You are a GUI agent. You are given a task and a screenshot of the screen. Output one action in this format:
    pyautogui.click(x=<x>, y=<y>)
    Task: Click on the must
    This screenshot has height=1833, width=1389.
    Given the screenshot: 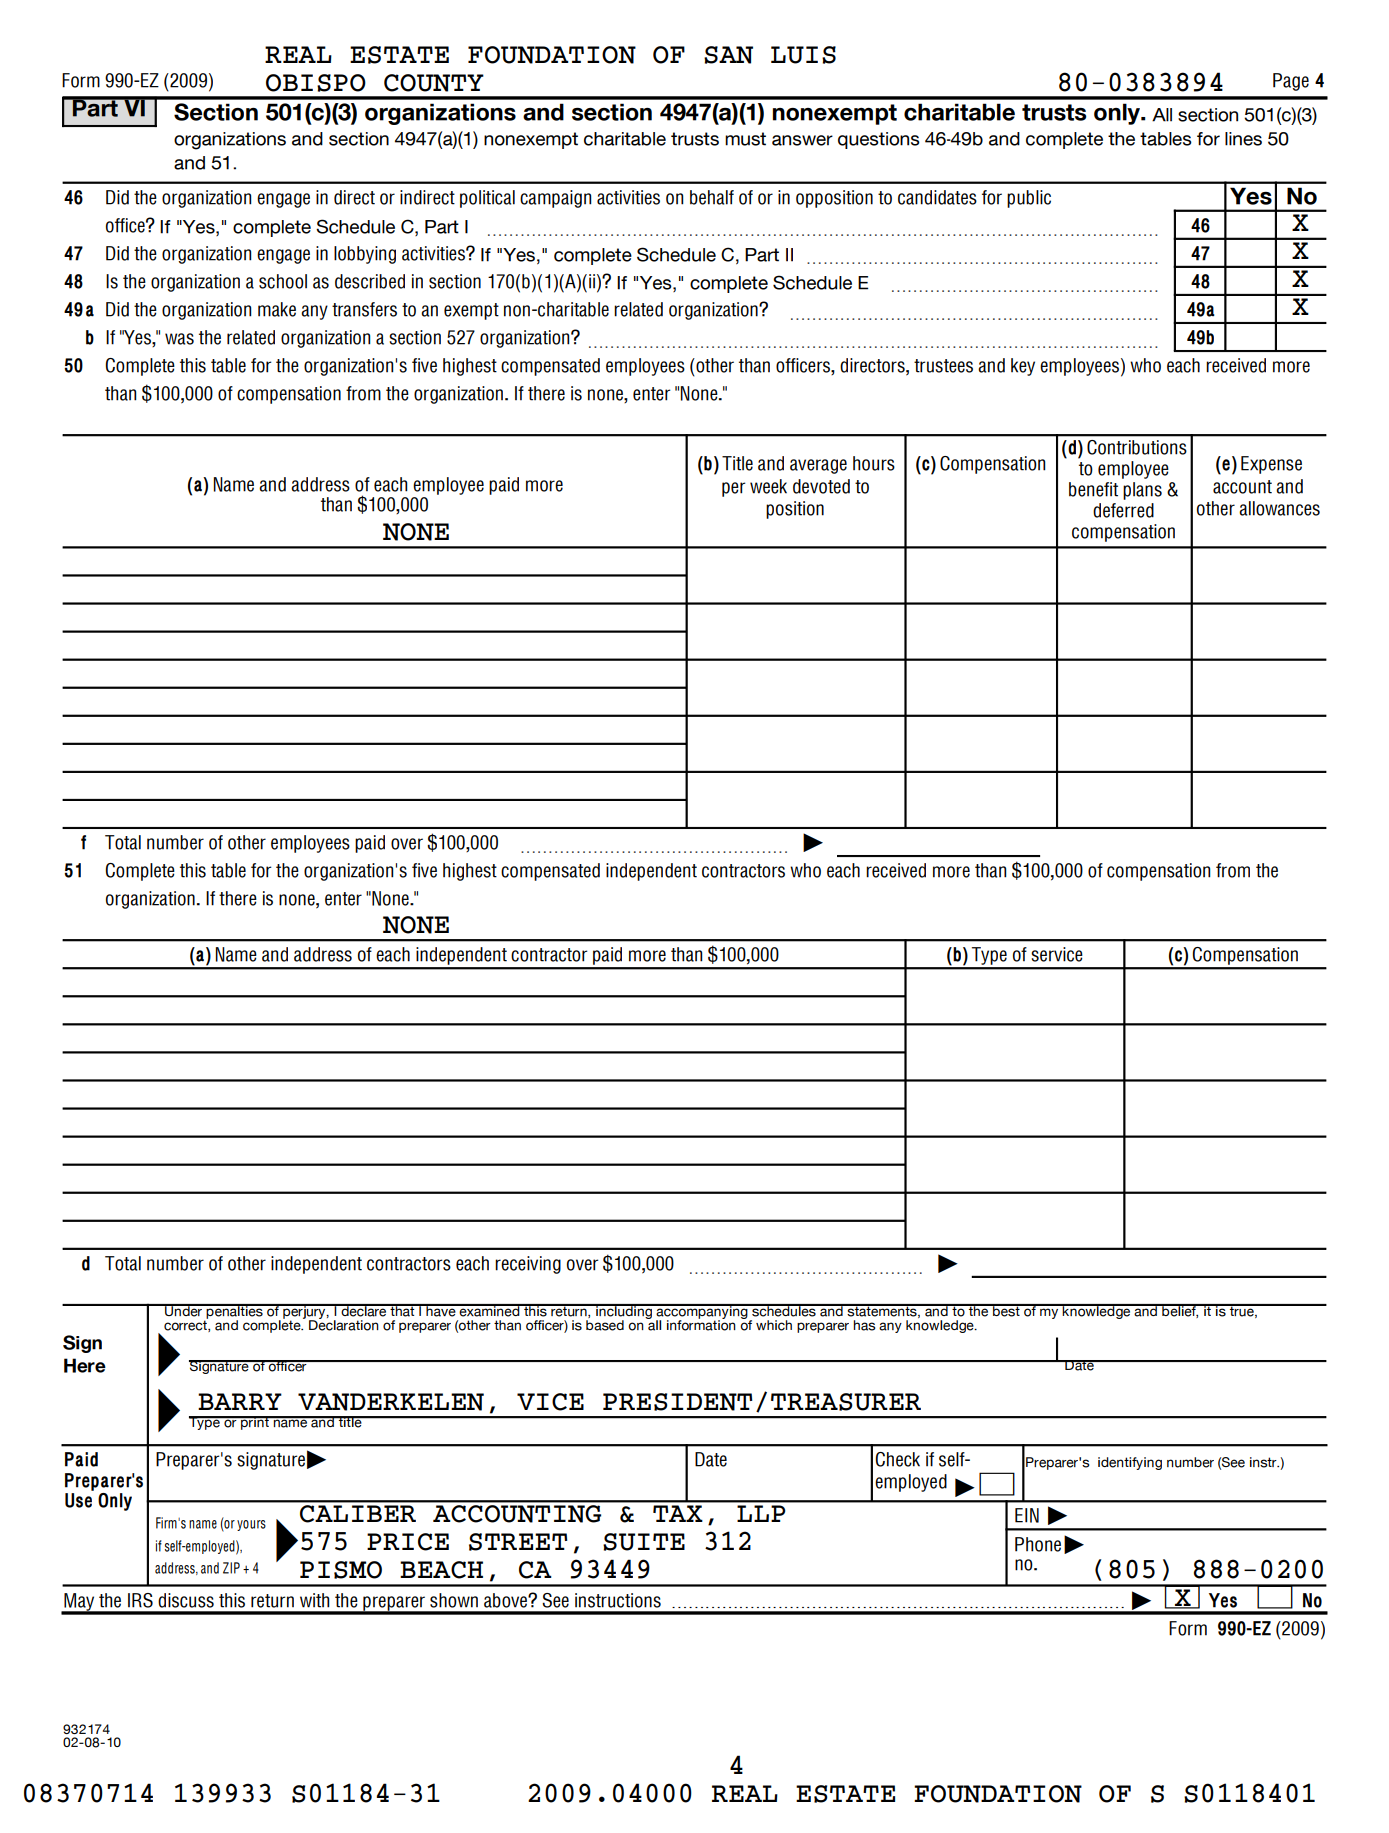 What is the action you would take?
    pyautogui.click(x=745, y=139)
